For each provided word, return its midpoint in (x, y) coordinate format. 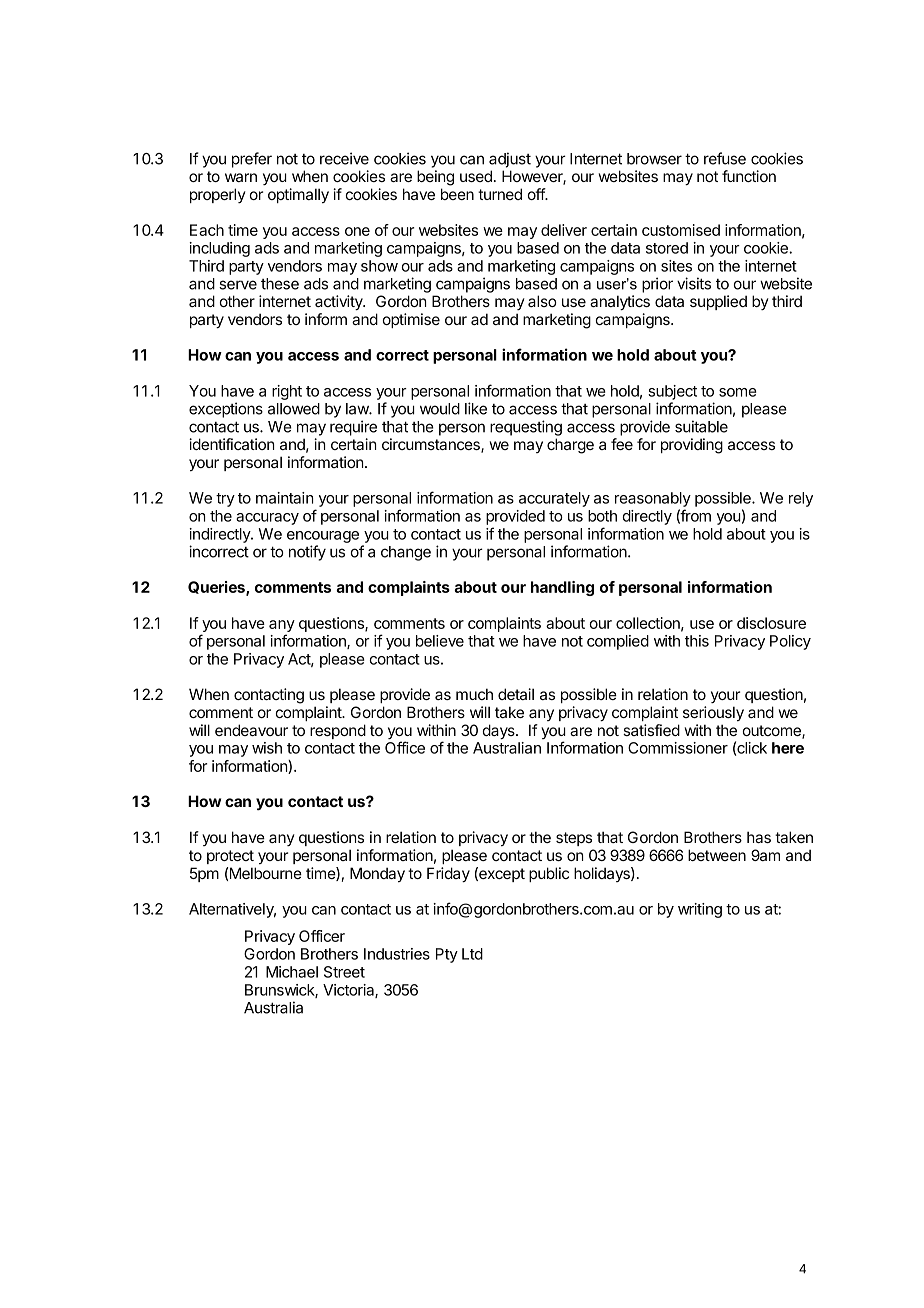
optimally (298, 195)
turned (500, 194)
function (749, 176)
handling (562, 588)
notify (307, 553)
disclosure (771, 623)
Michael (292, 972)
